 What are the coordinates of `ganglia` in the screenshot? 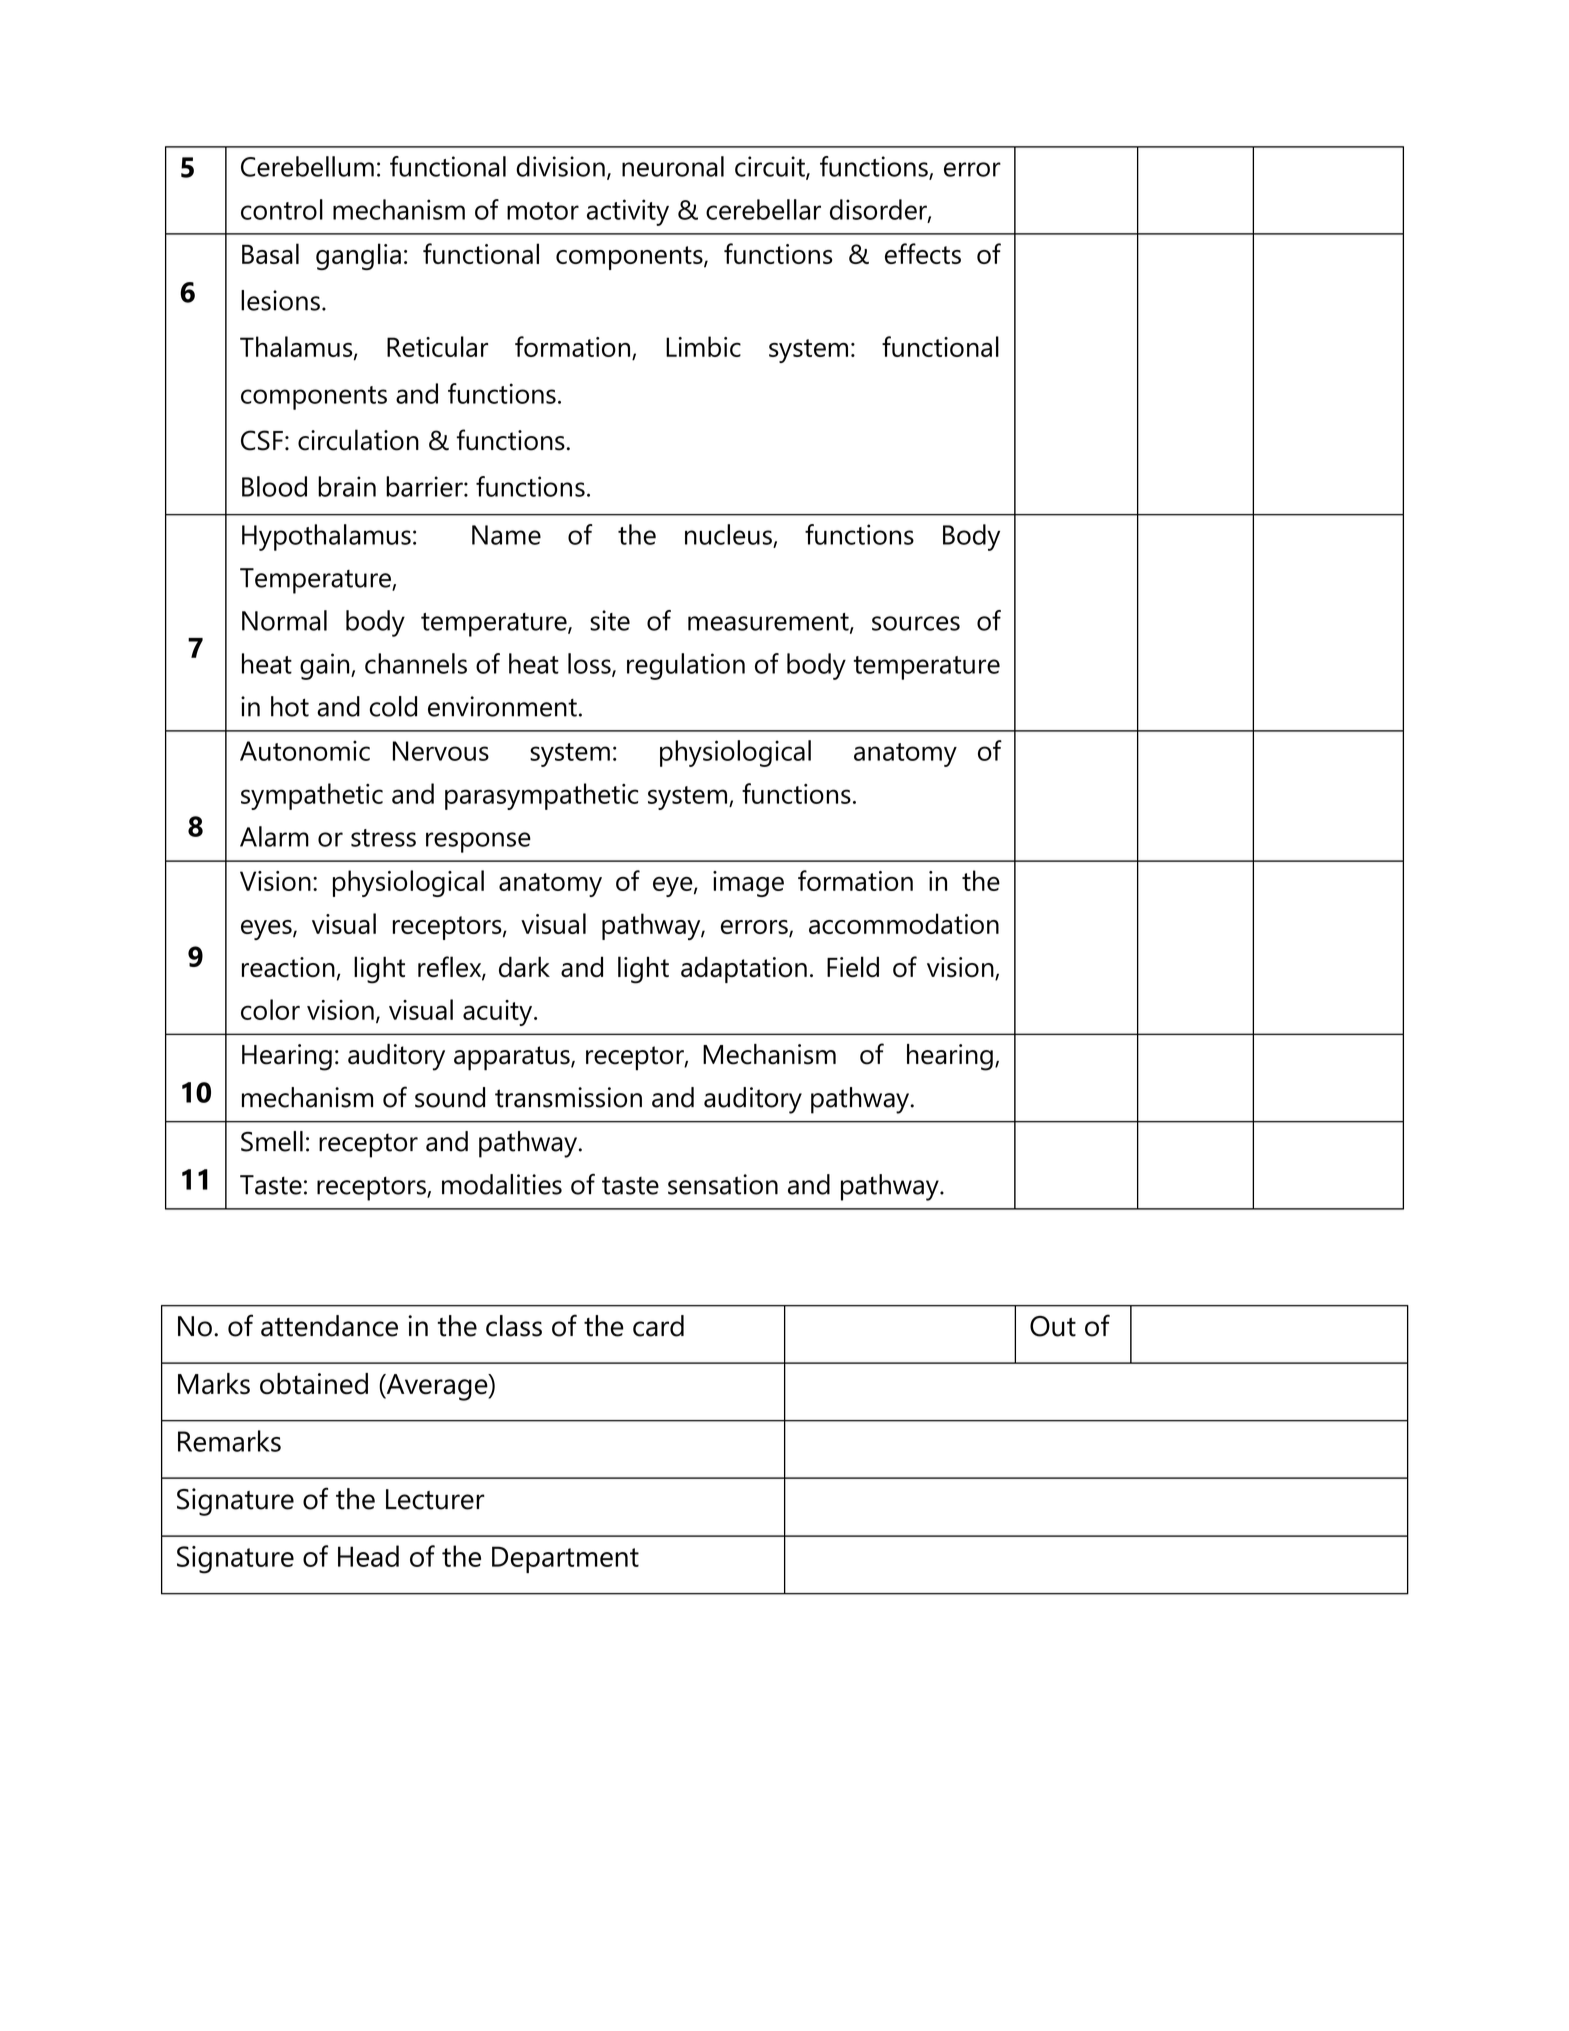 It's located at (358, 256).
